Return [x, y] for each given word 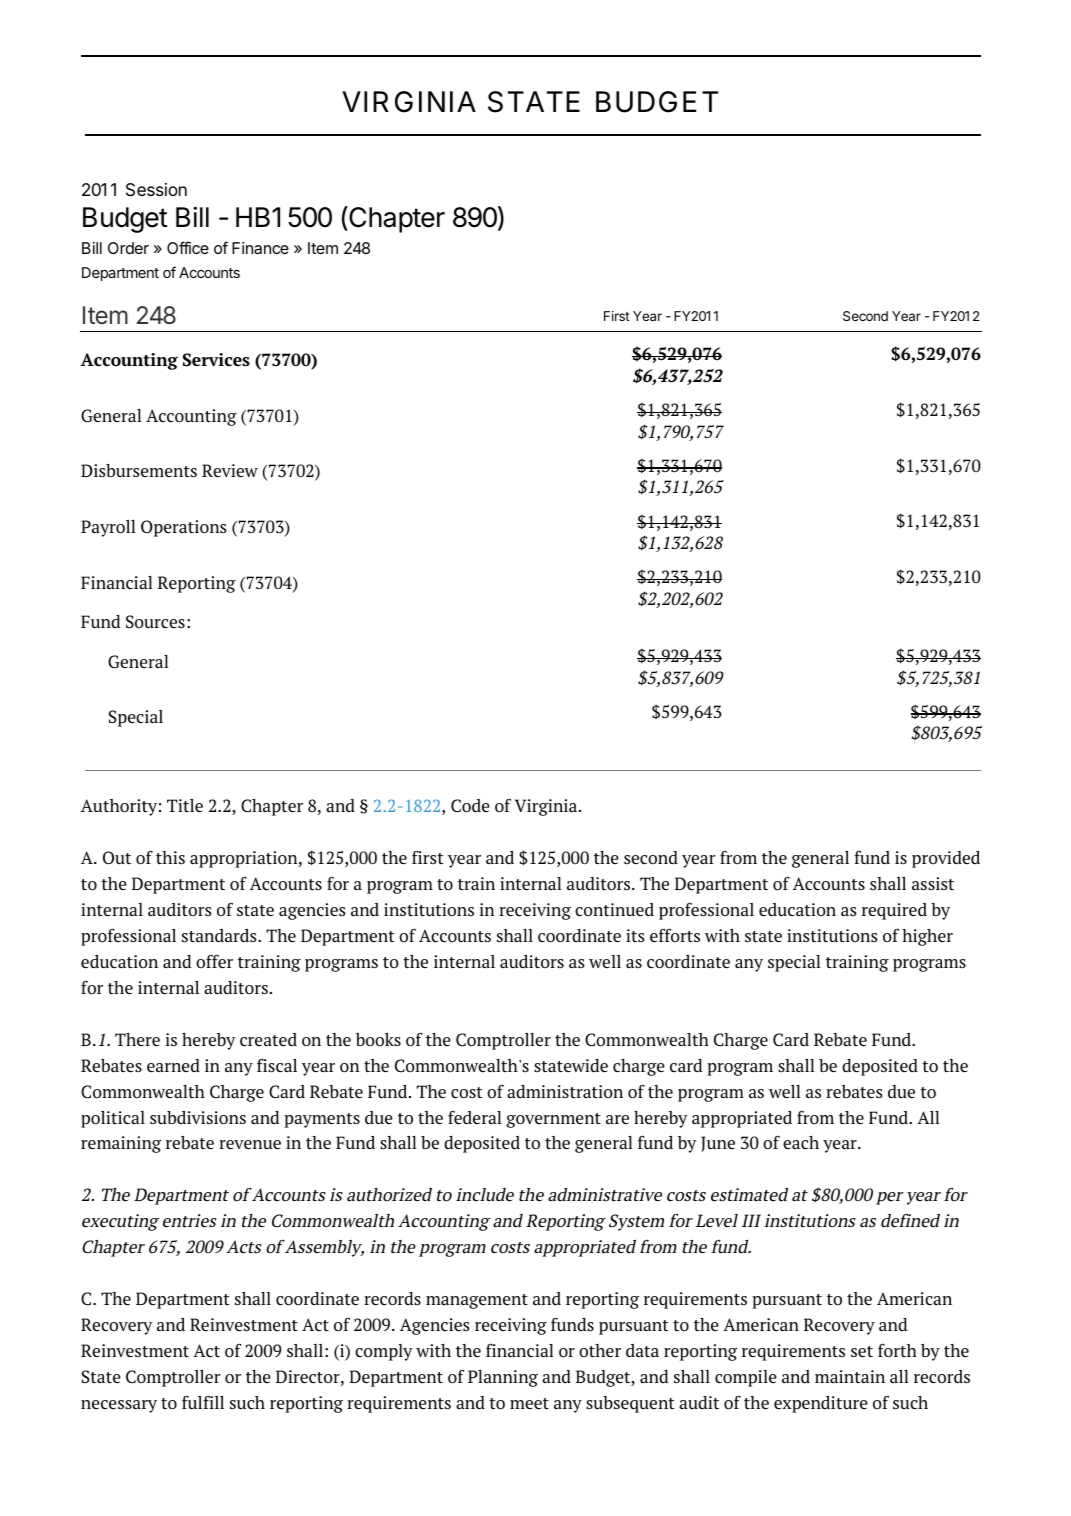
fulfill [203, 1402]
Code [470, 806]
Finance [260, 248]
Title [185, 806]
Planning [503, 1378]
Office [188, 247]
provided [946, 859]
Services [216, 360]
